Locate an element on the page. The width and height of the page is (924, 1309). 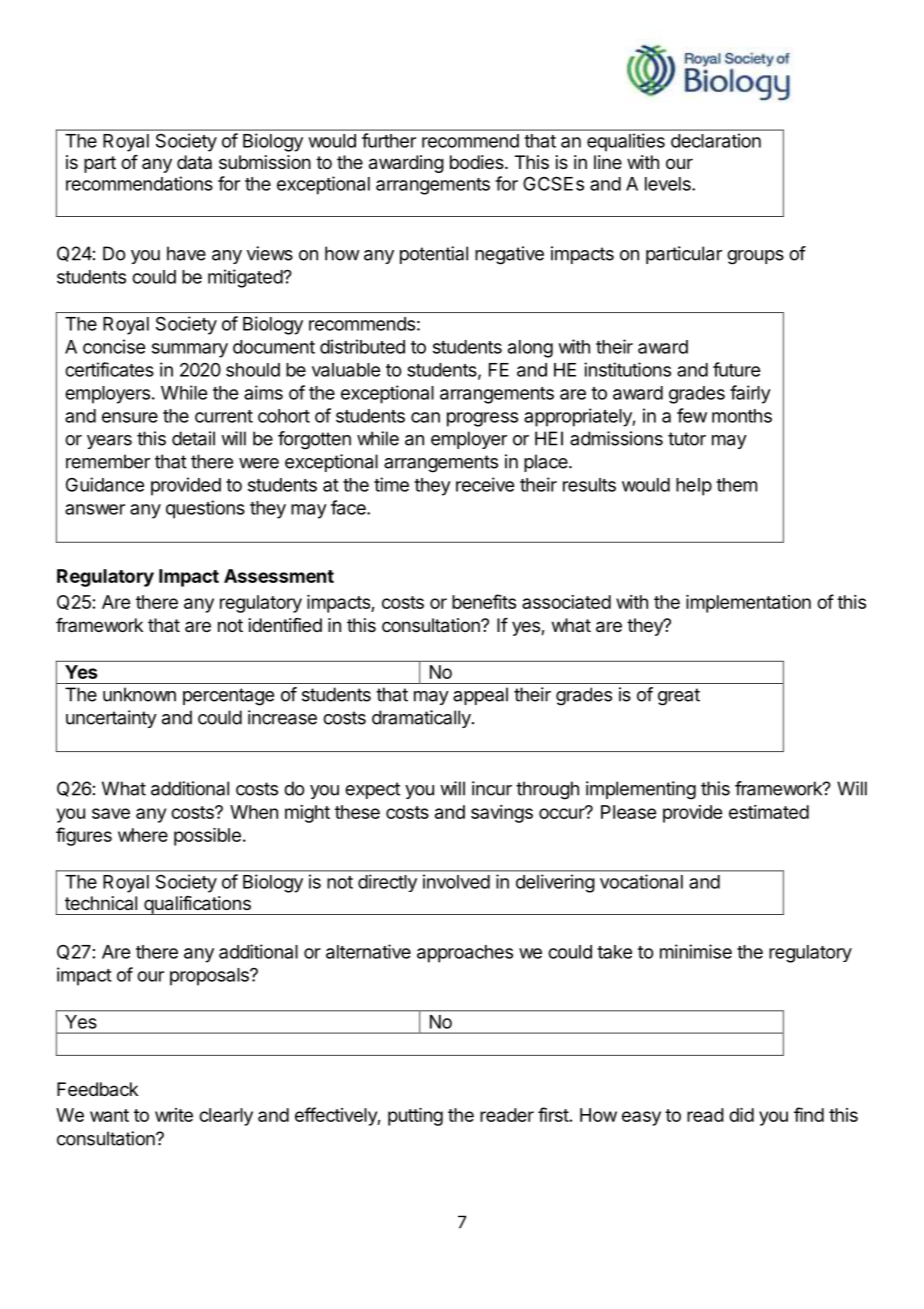
implementation is located at coordinates (748, 604).
